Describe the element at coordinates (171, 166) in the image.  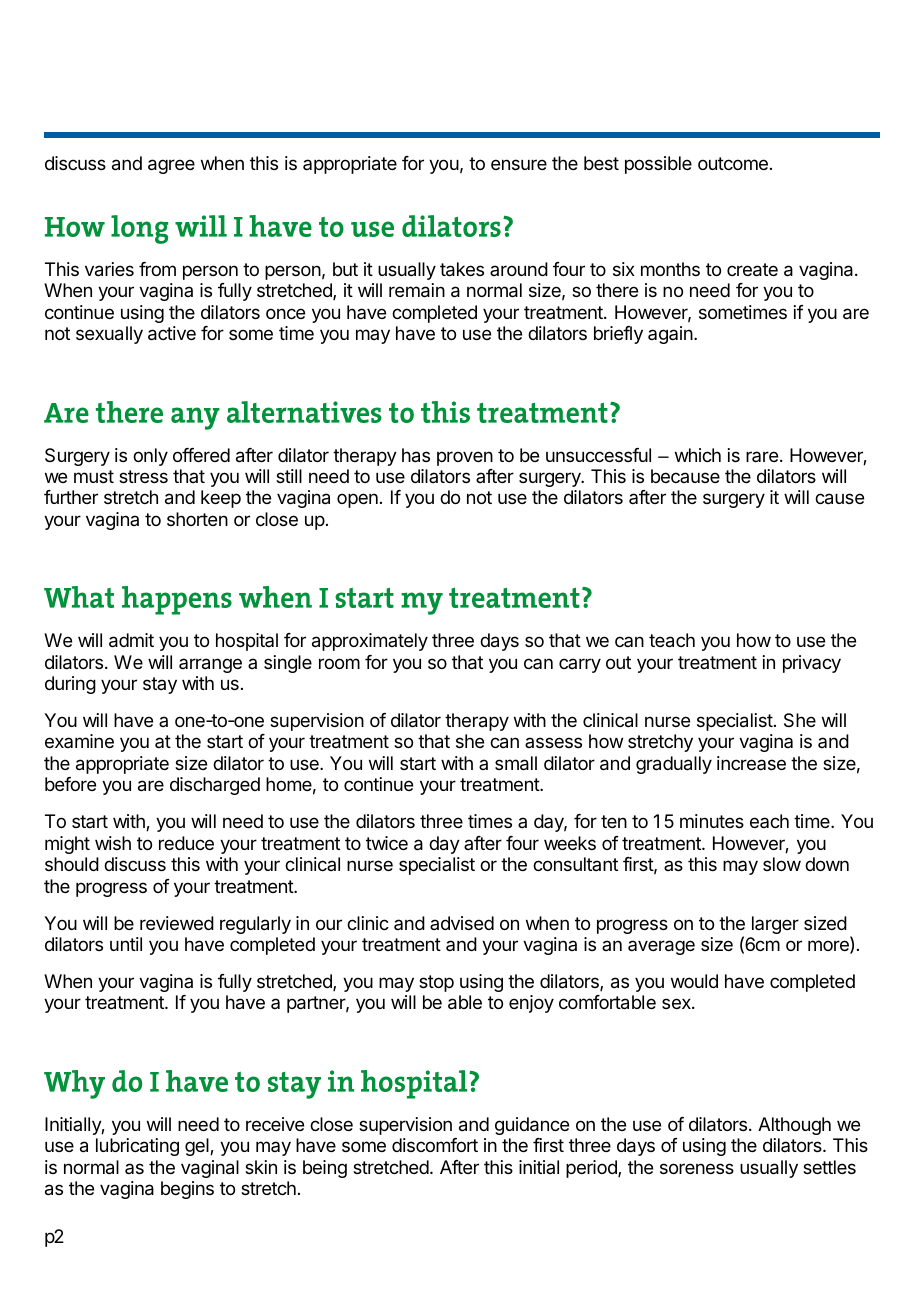
I see `agree` at that location.
